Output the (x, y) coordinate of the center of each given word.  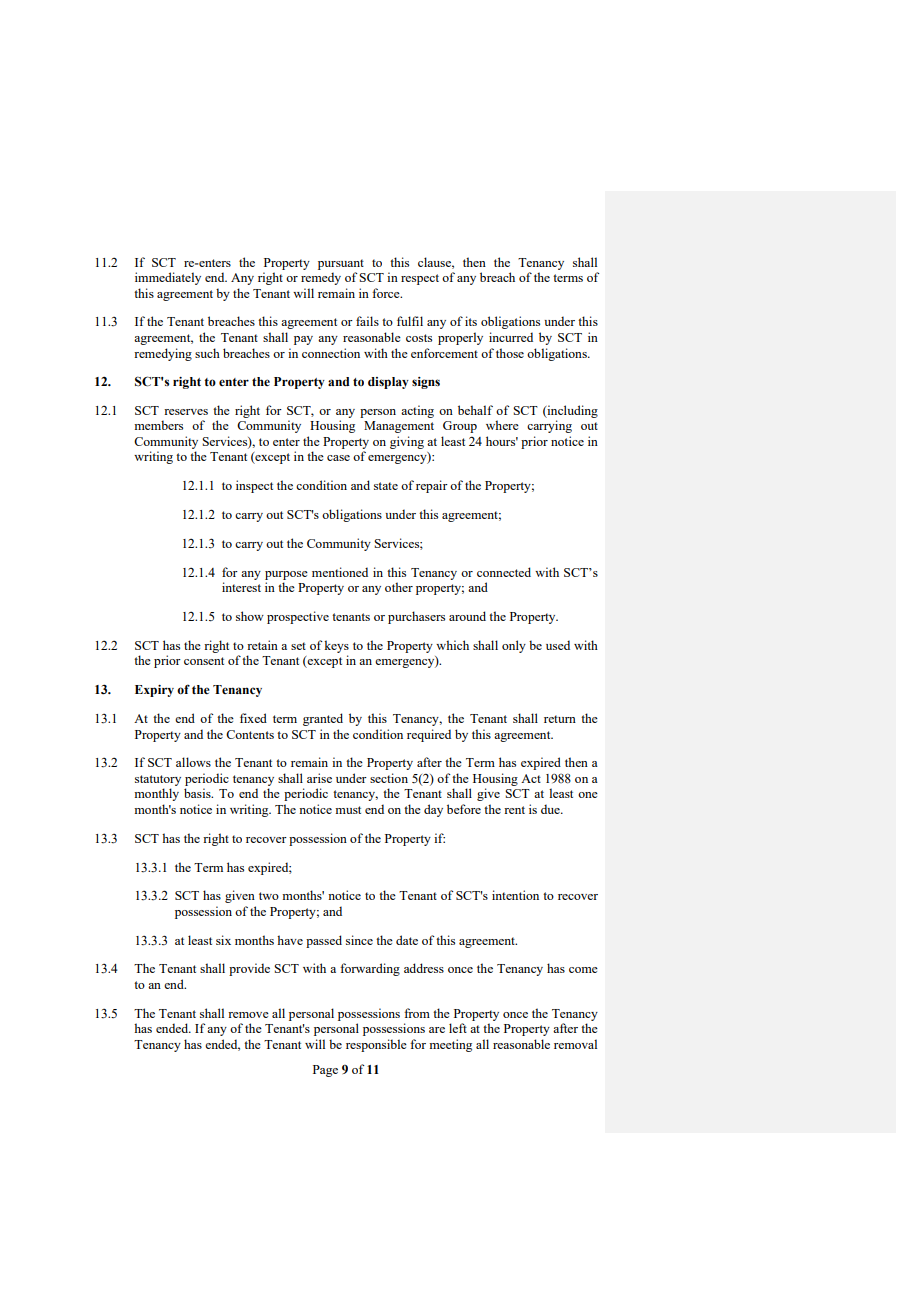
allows (193, 762)
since (359, 940)
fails (367, 321)
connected (504, 572)
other (399, 587)
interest (241, 587)
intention (515, 895)
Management (399, 427)
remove (248, 1015)
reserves (186, 412)
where (502, 425)
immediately (168, 278)
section (389, 778)
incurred (511, 337)
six (223, 940)
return (560, 719)
